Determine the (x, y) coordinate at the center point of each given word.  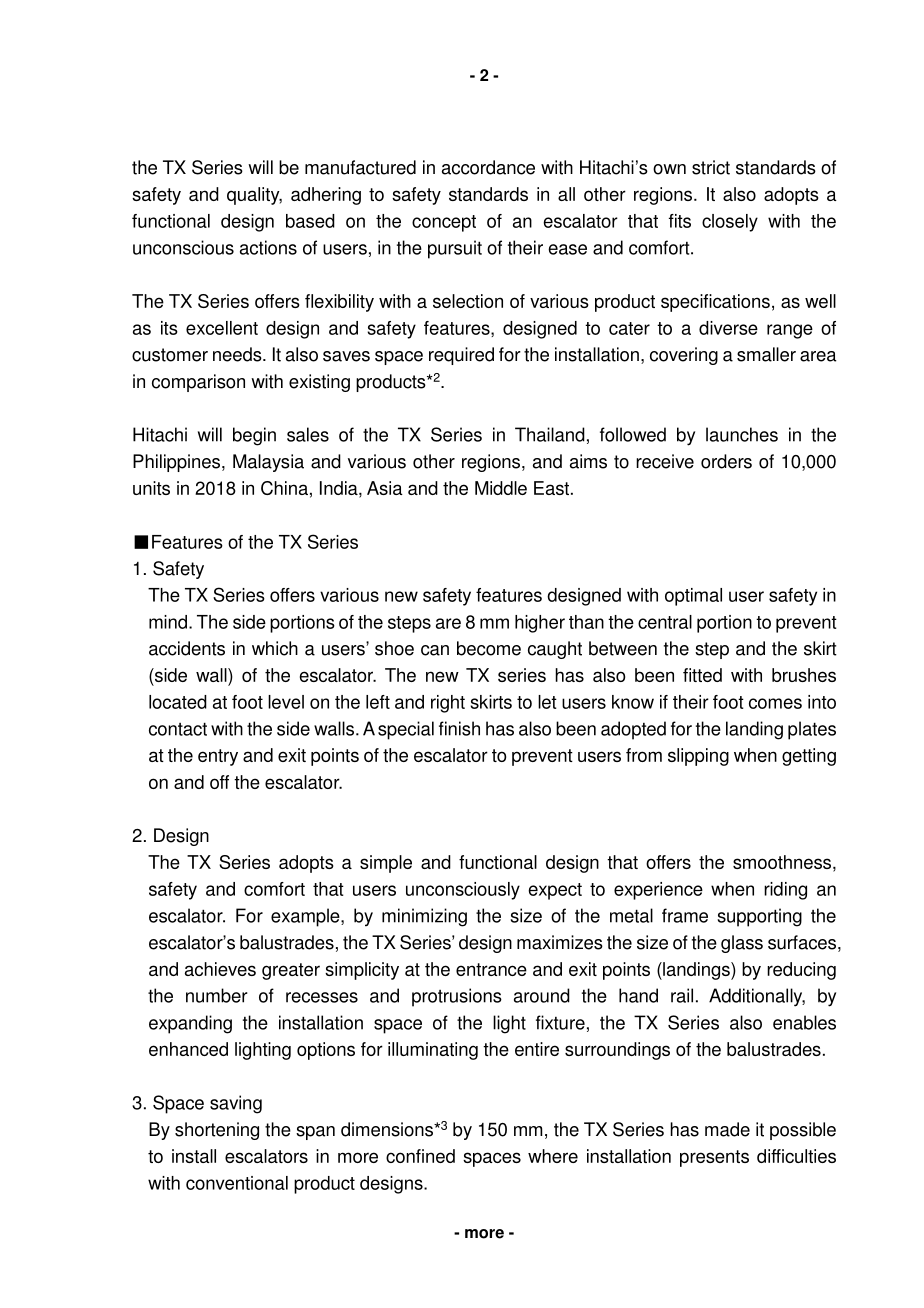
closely (730, 223)
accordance (488, 167)
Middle (501, 488)
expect (555, 891)
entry (218, 757)
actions (268, 247)
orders (726, 461)
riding (785, 891)
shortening (217, 1131)
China (284, 488)
